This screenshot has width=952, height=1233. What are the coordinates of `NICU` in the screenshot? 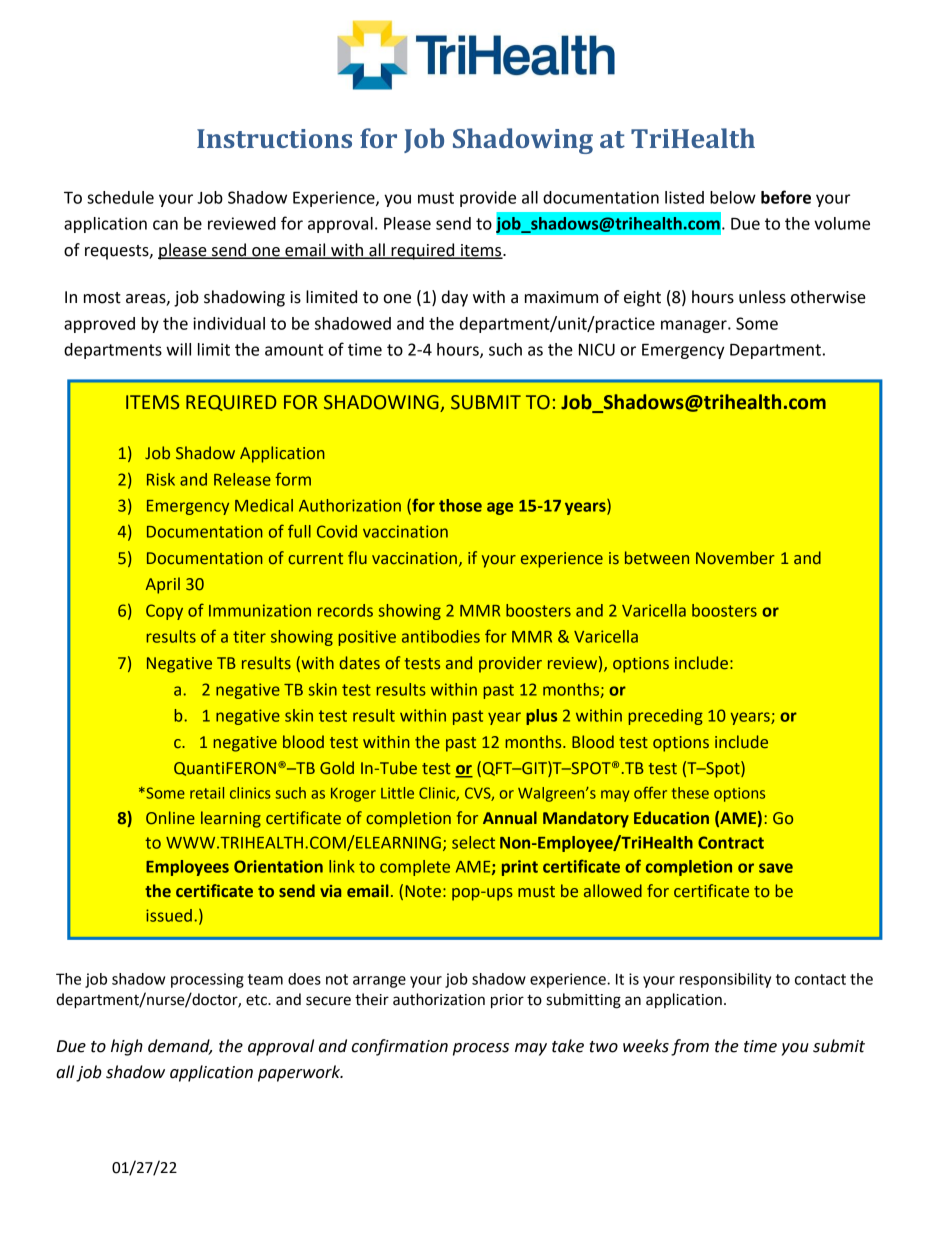 It's located at (597, 349).
